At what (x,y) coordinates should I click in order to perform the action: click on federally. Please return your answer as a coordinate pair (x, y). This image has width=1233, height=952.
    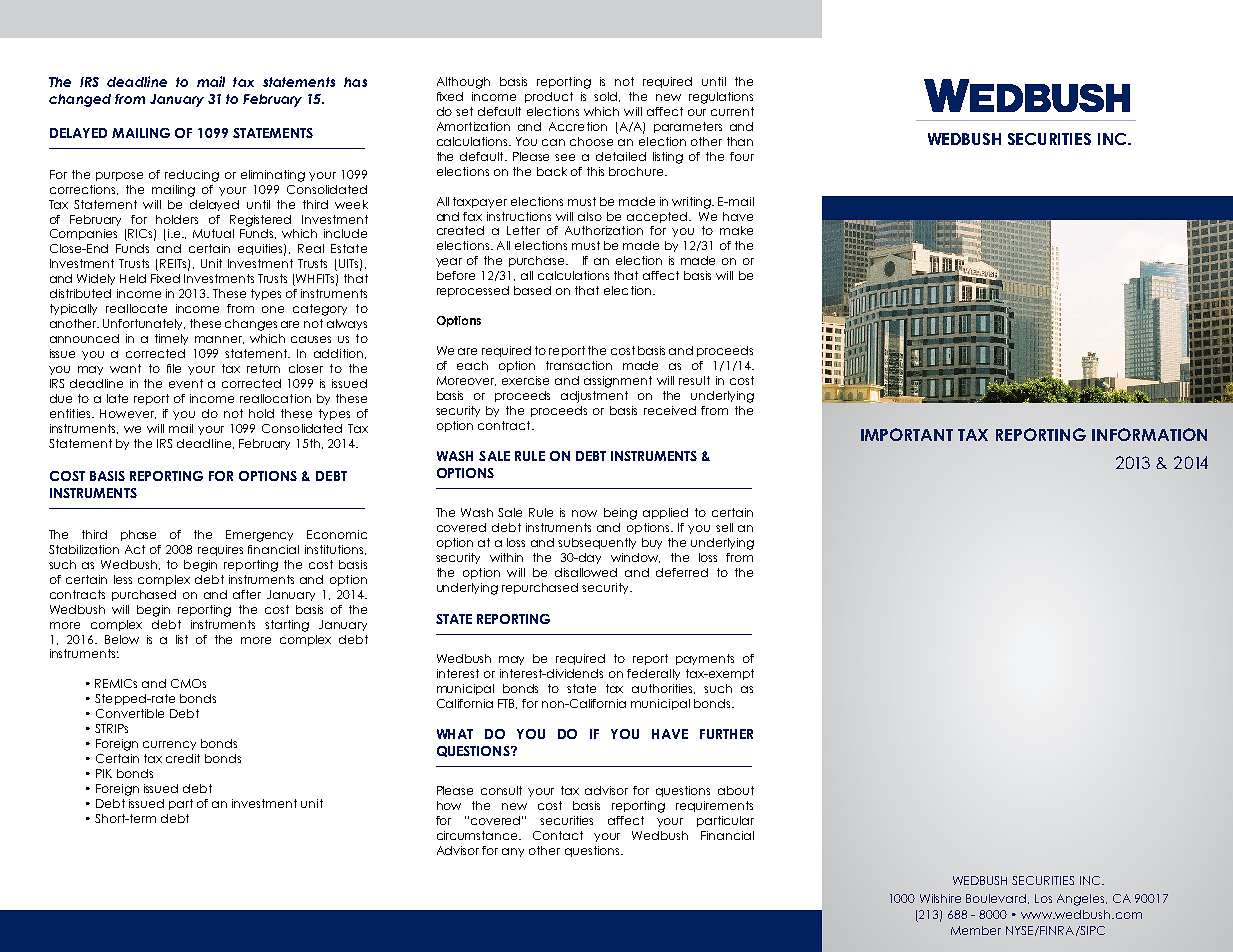
    Looking at the image, I should click on (653, 674).
